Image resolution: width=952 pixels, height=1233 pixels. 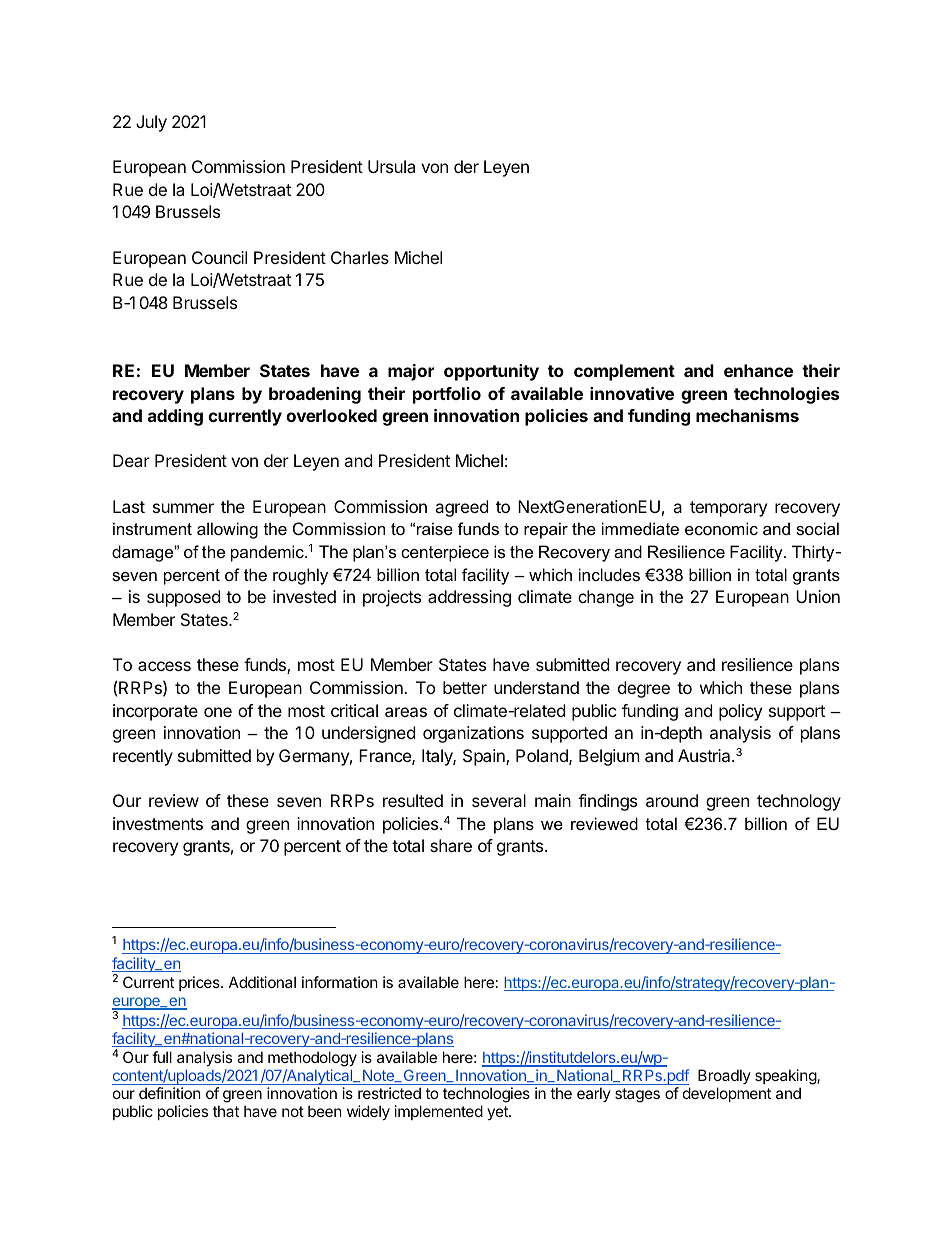 What do you see at coordinates (226, 1111) in the image?
I see `that` at bounding box center [226, 1111].
